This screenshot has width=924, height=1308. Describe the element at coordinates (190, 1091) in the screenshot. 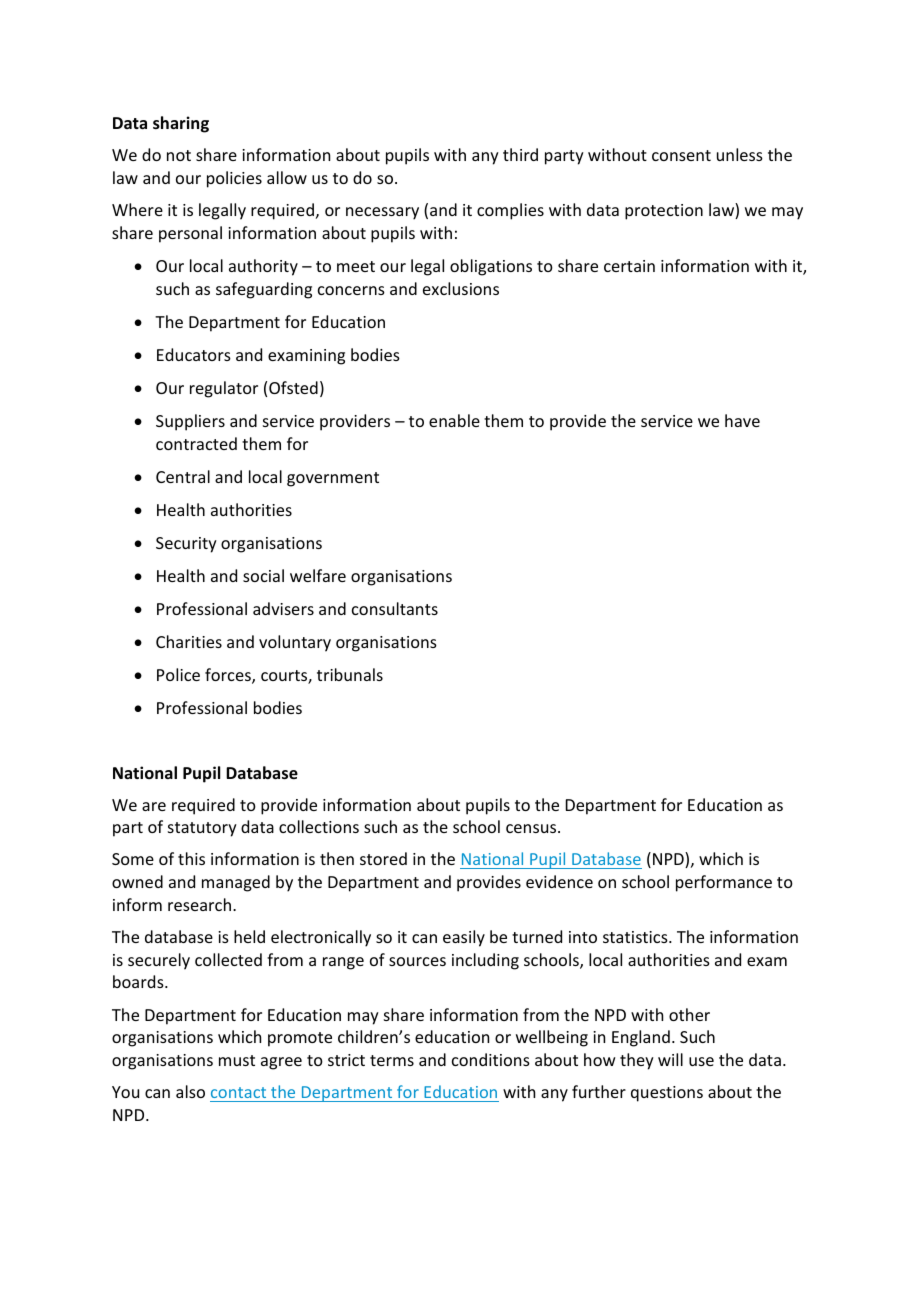

I see `also` at that location.
